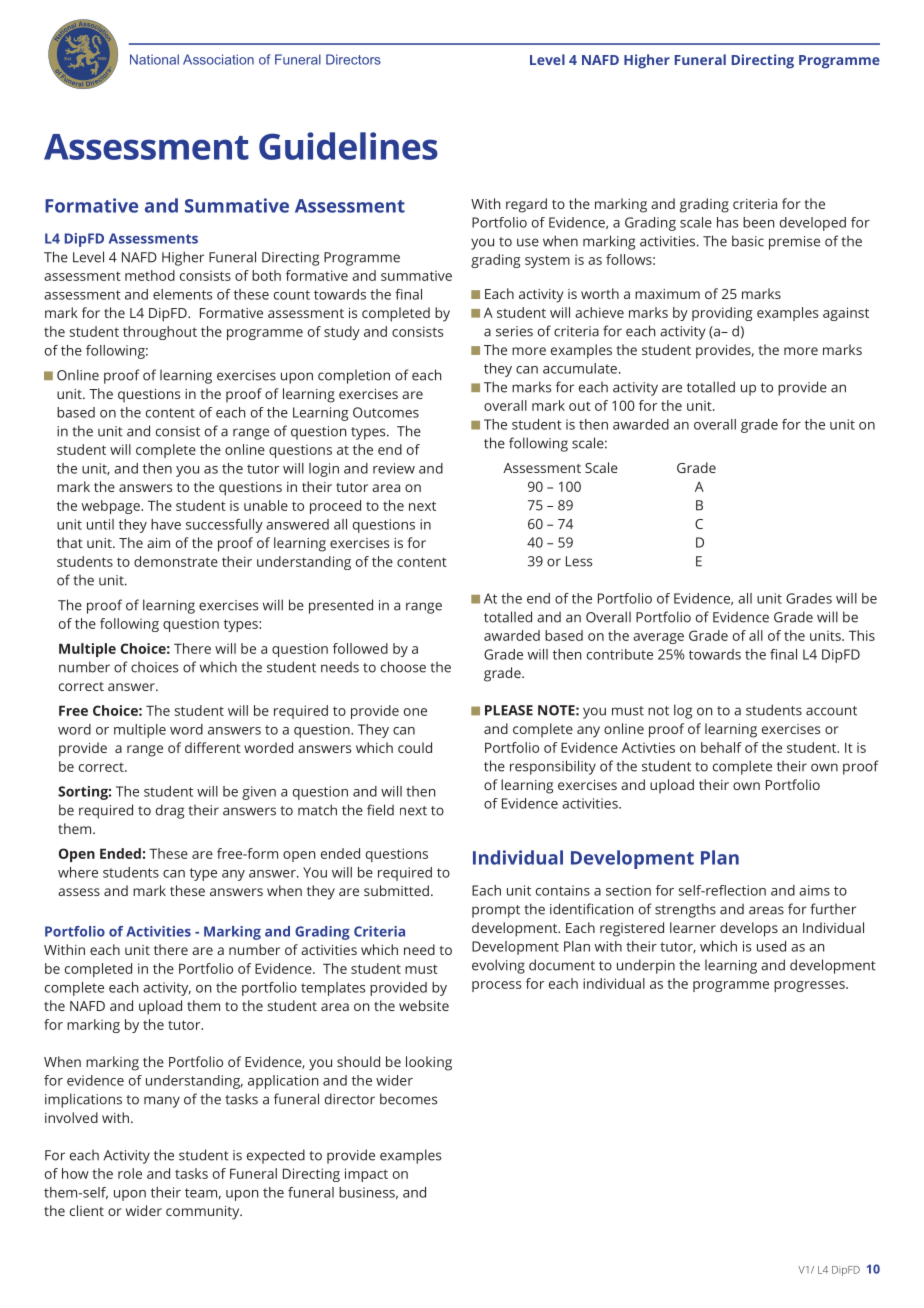 The image size is (924, 1308). I want to click on been, so click(758, 222).
